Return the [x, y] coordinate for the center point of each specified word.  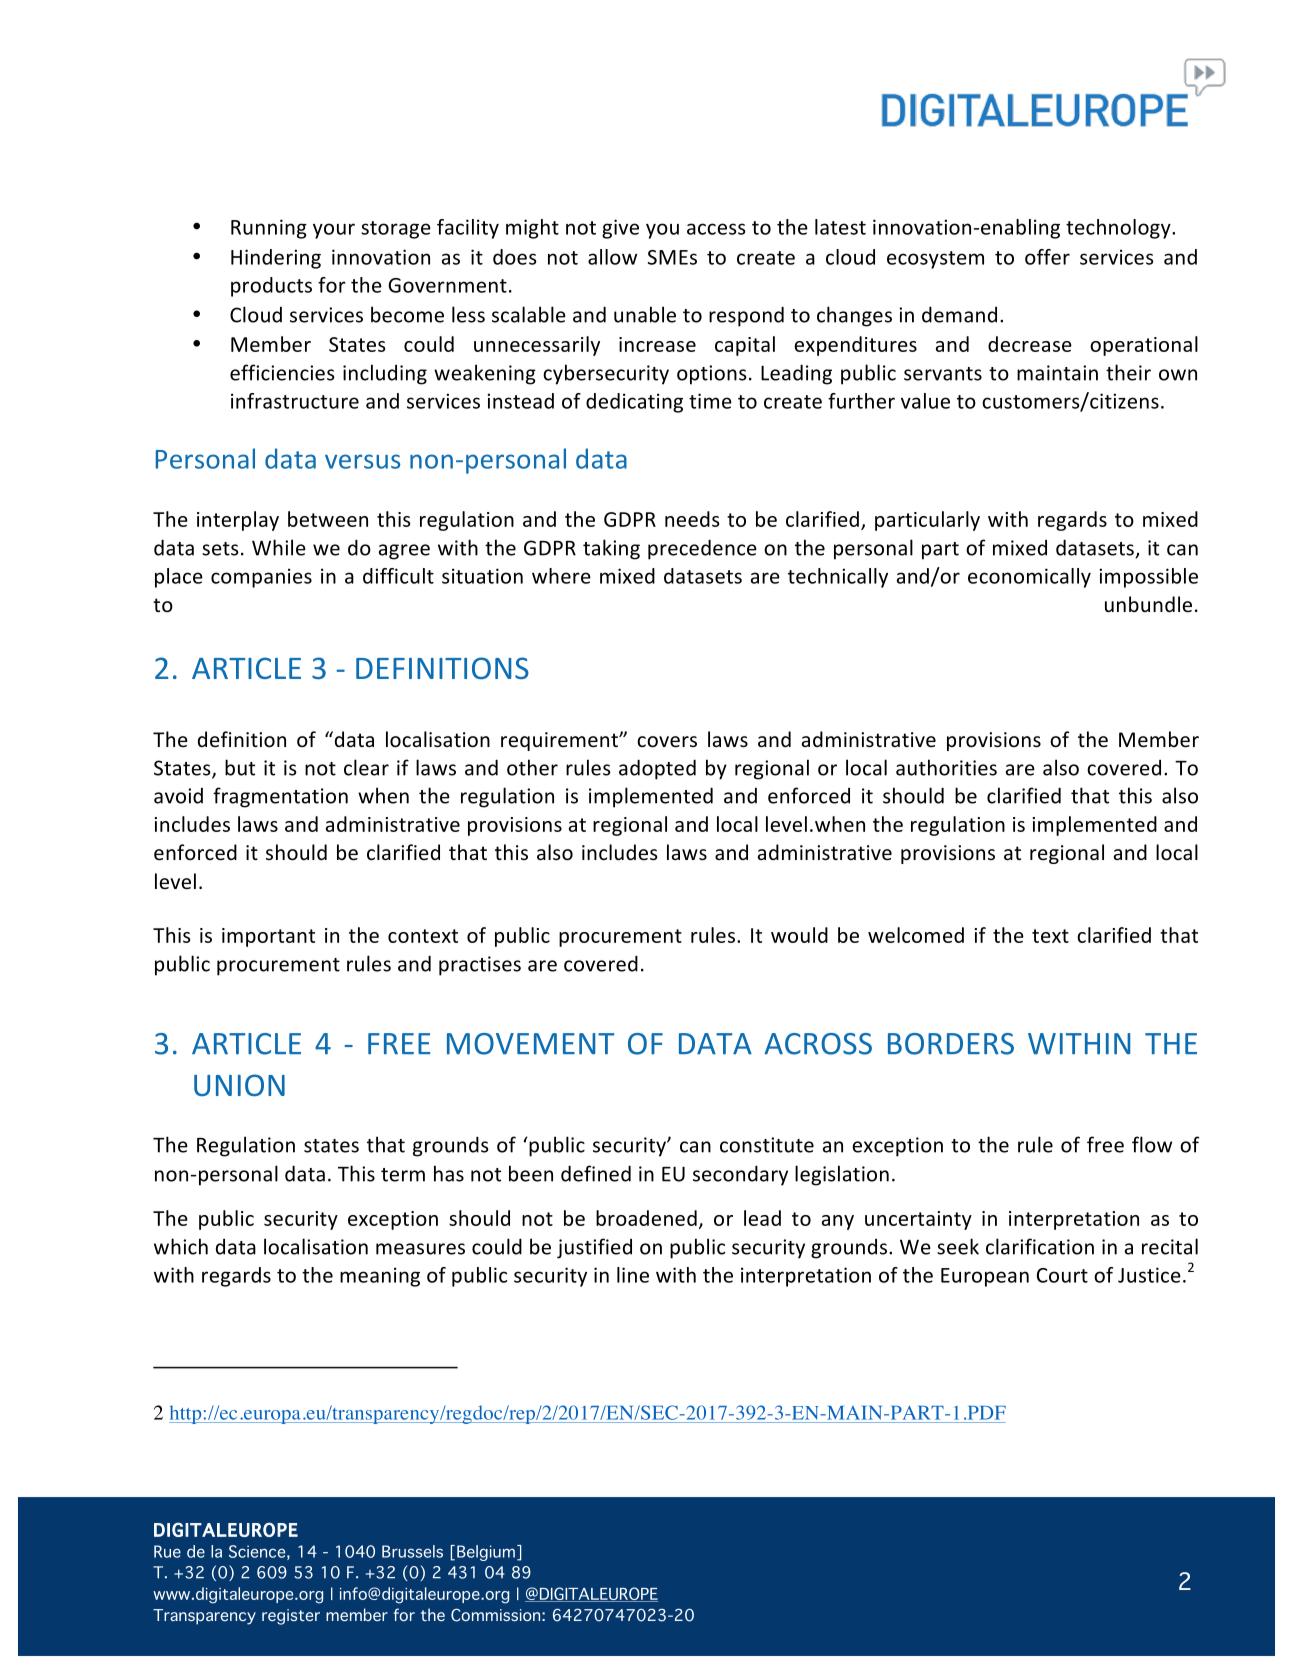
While [279, 547]
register [291, 1617]
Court [1062, 1275]
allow [612, 257]
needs [692, 519]
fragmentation [280, 797]
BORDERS [951, 1044]
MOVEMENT [530, 1044]
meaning [380, 1277]
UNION [239, 1085]
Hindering [276, 259]
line [633, 1275]
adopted [657, 769]
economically [1029, 578]
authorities [946, 767]
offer [1047, 257]
